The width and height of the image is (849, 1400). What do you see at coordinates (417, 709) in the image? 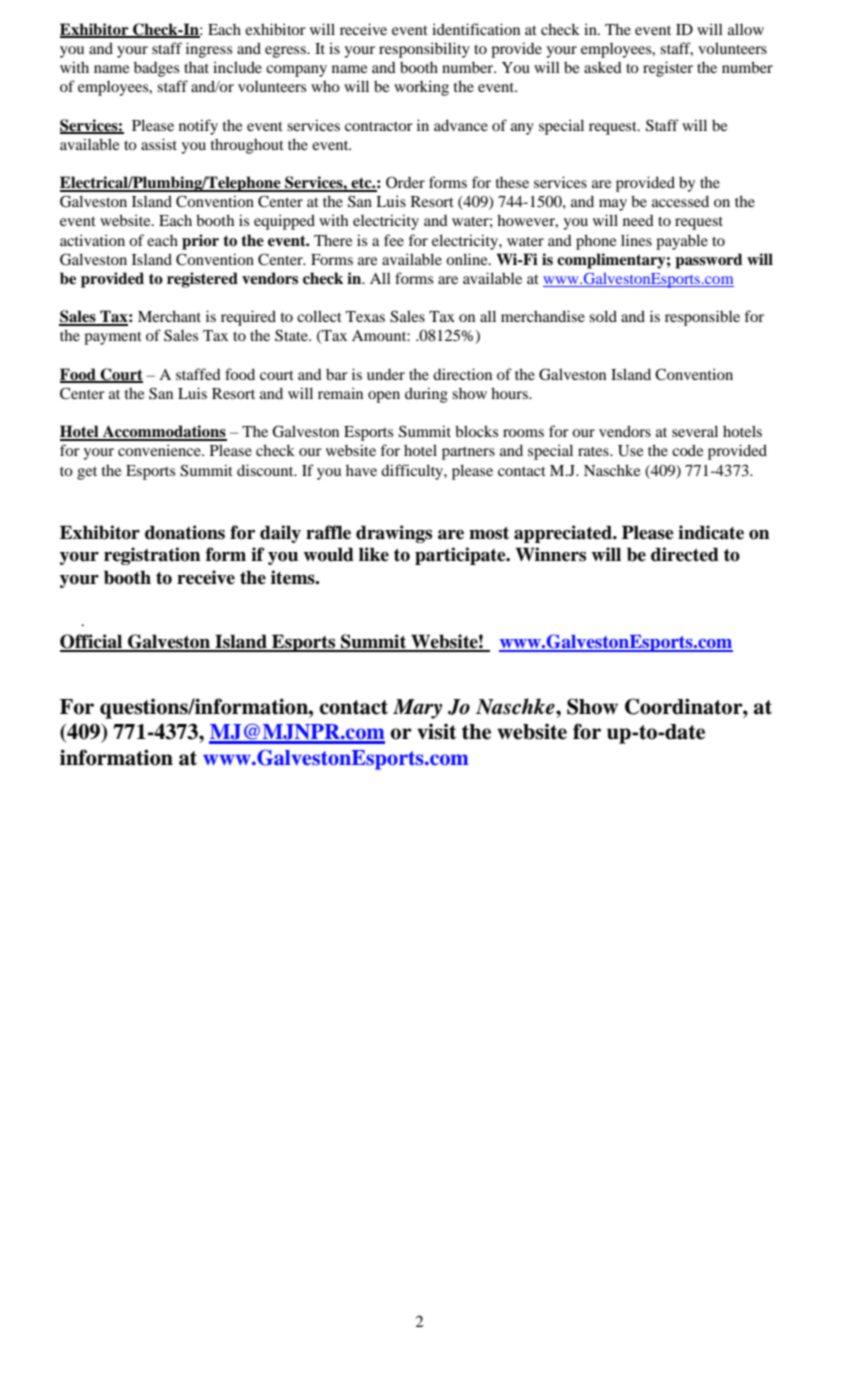
I see `Mary` at bounding box center [417, 709].
